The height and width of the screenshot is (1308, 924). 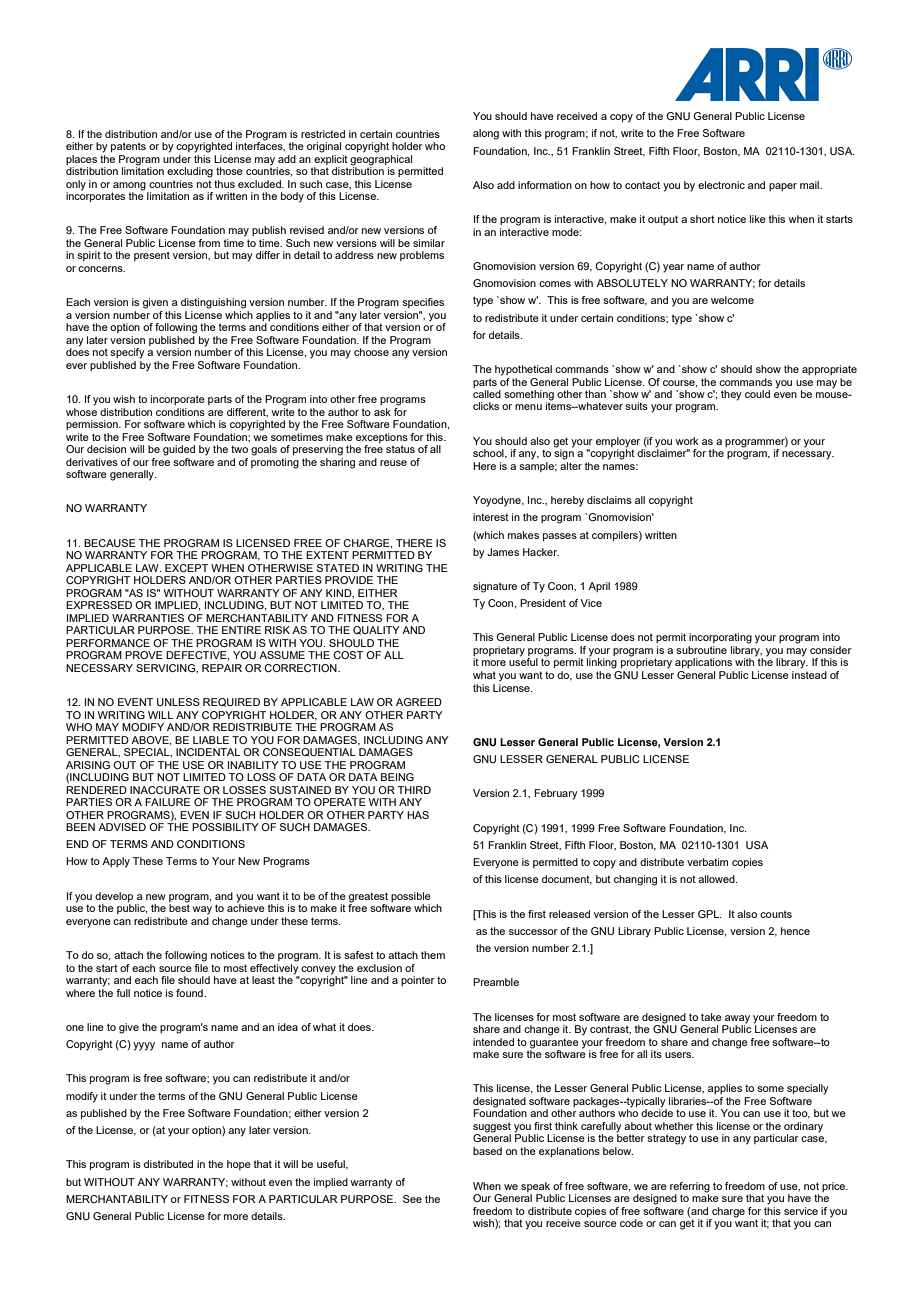 I want to click on electronic, so click(x=721, y=185).
